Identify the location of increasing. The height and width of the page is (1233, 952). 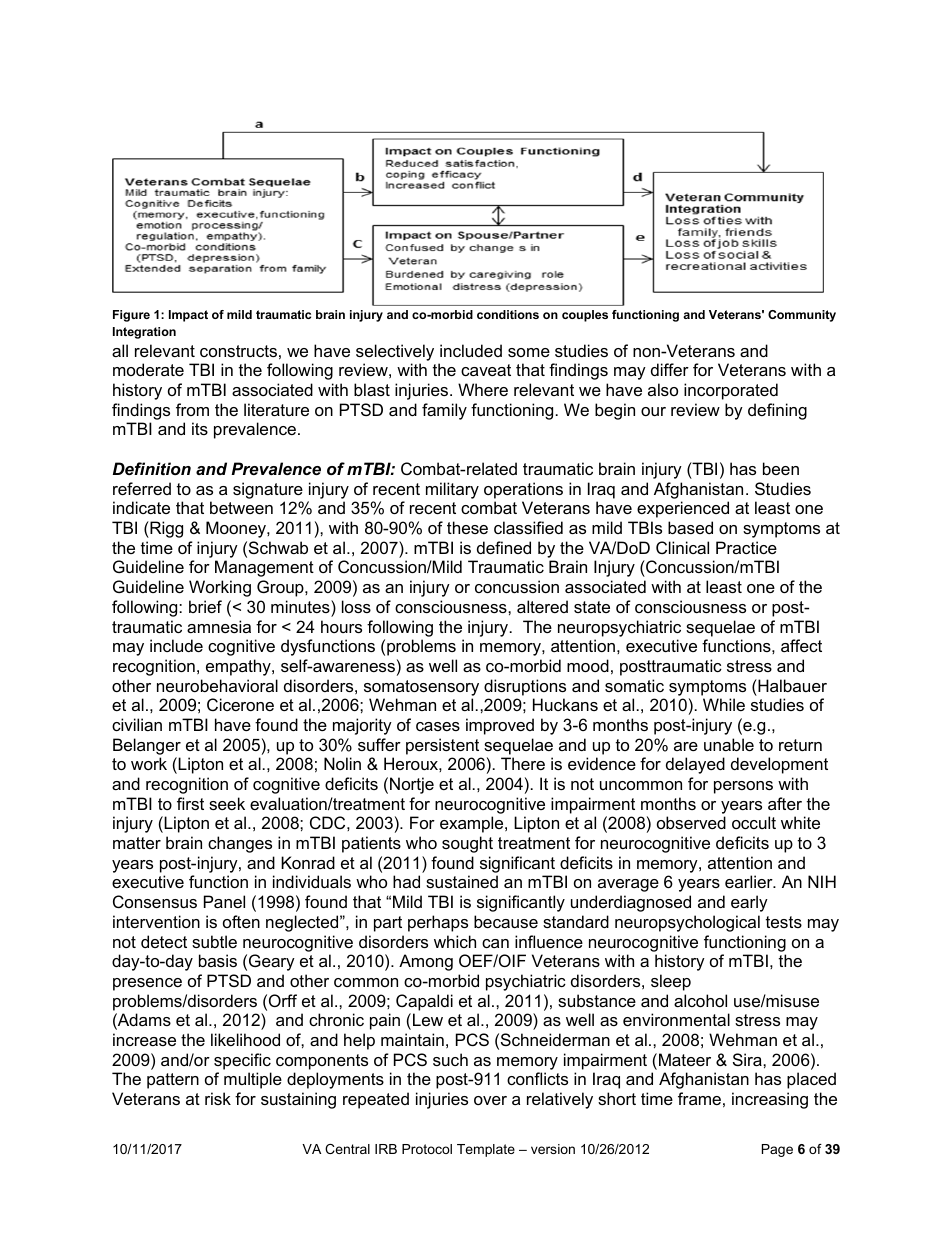
(770, 1100).
